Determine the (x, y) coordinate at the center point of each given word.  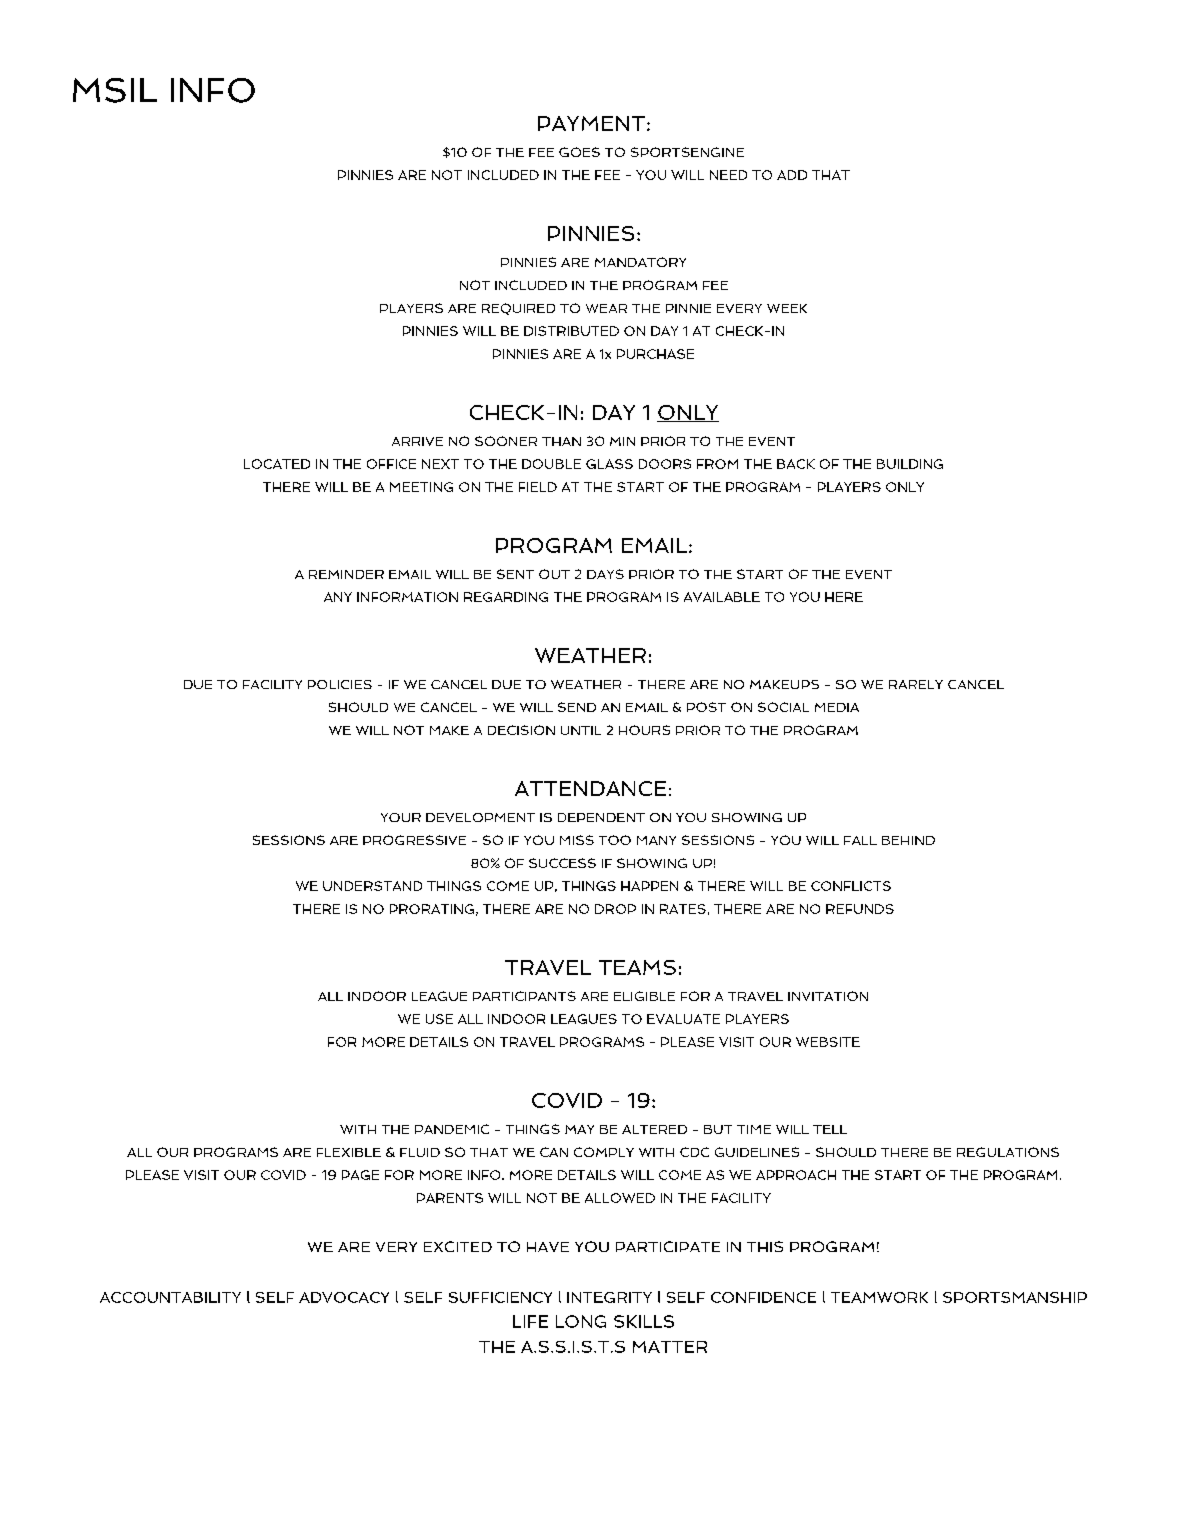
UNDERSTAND (372, 886)
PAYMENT (591, 123)
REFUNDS (860, 909)
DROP (615, 909)
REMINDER (346, 574)
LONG (581, 1321)
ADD (792, 175)
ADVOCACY (344, 1297)
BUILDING (910, 464)
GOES (579, 152)
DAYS (605, 574)
